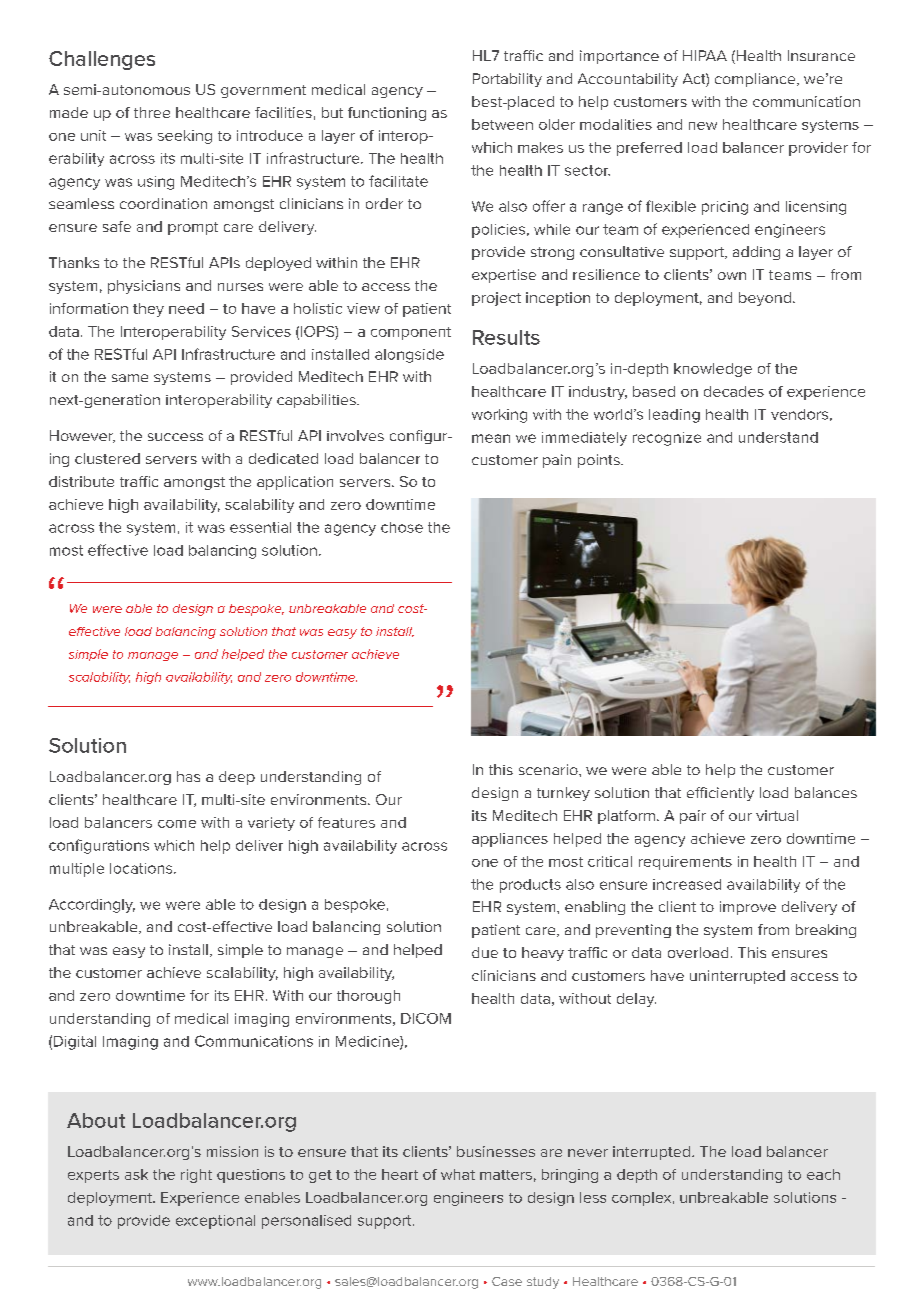 The width and height of the screenshot is (924, 1308). What do you see at coordinates (411, 333) in the screenshot?
I see `component` at bounding box center [411, 333].
